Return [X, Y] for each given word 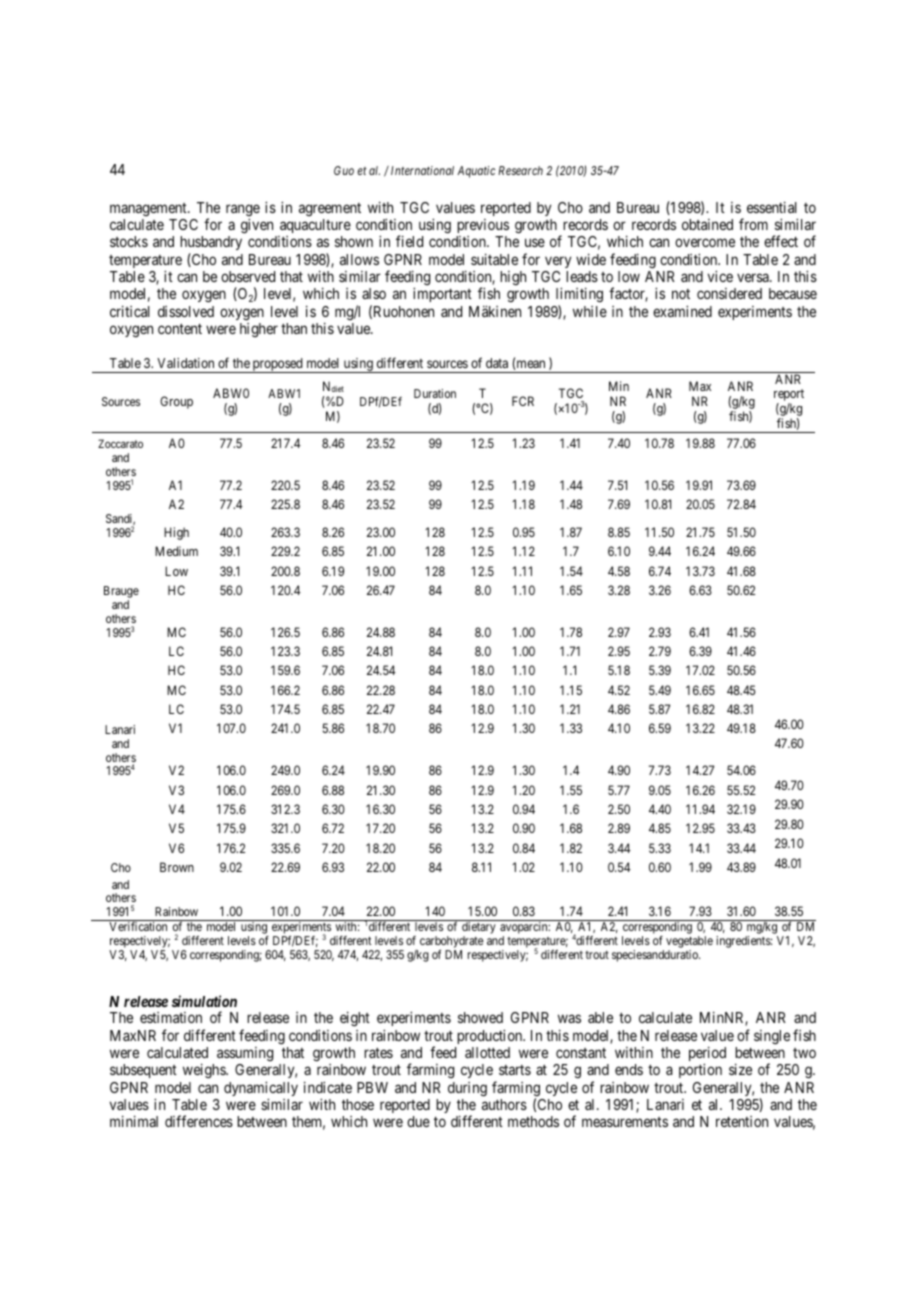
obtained [707, 224]
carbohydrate [452, 943]
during [467, 1089]
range [243, 211]
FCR [523, 401]
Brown [177, 867]
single [772, 1037]
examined [682, 311]
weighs [205, 1071]
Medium [176, 551]
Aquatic [476, 172]
